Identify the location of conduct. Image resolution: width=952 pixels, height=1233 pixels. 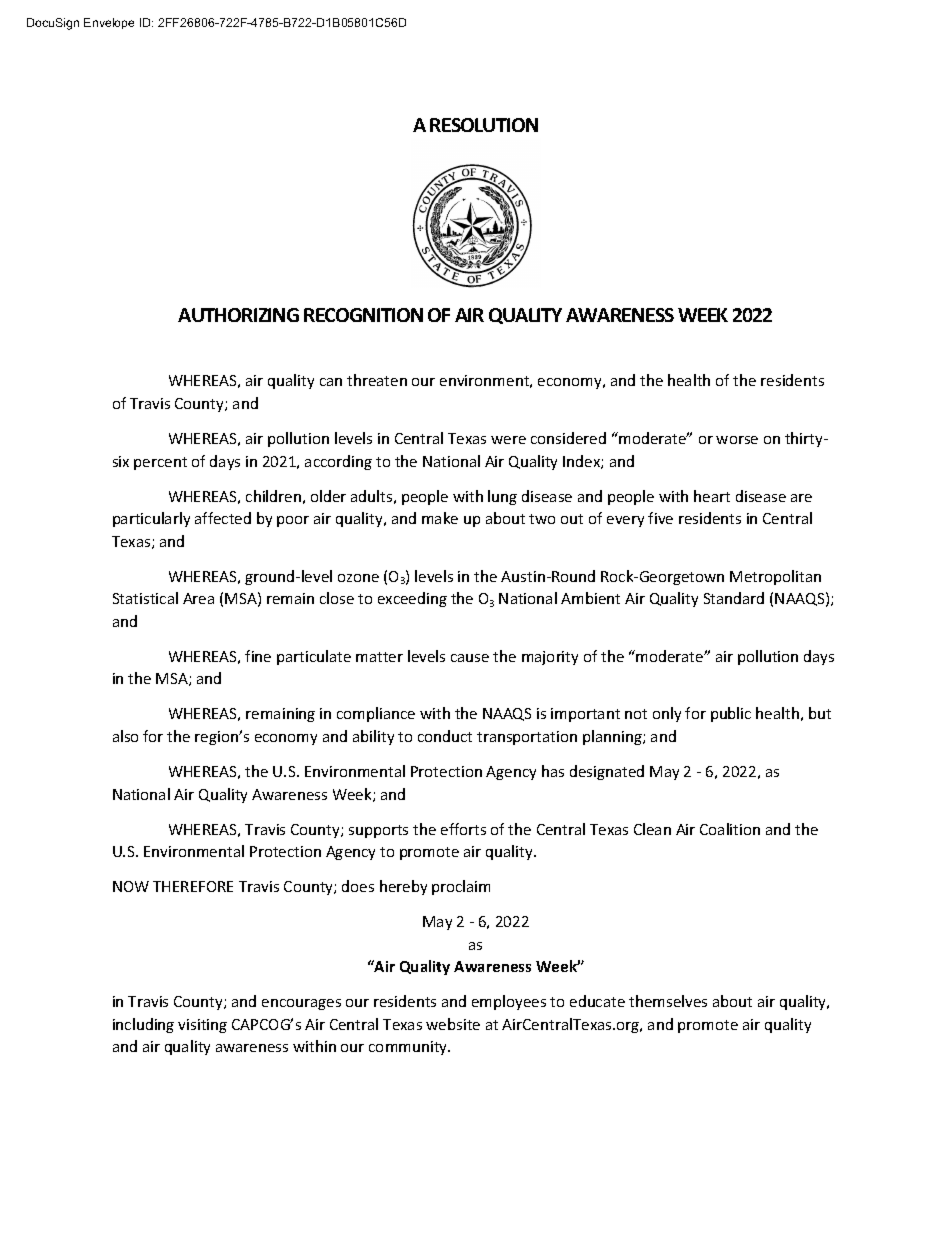
(445, 736).
